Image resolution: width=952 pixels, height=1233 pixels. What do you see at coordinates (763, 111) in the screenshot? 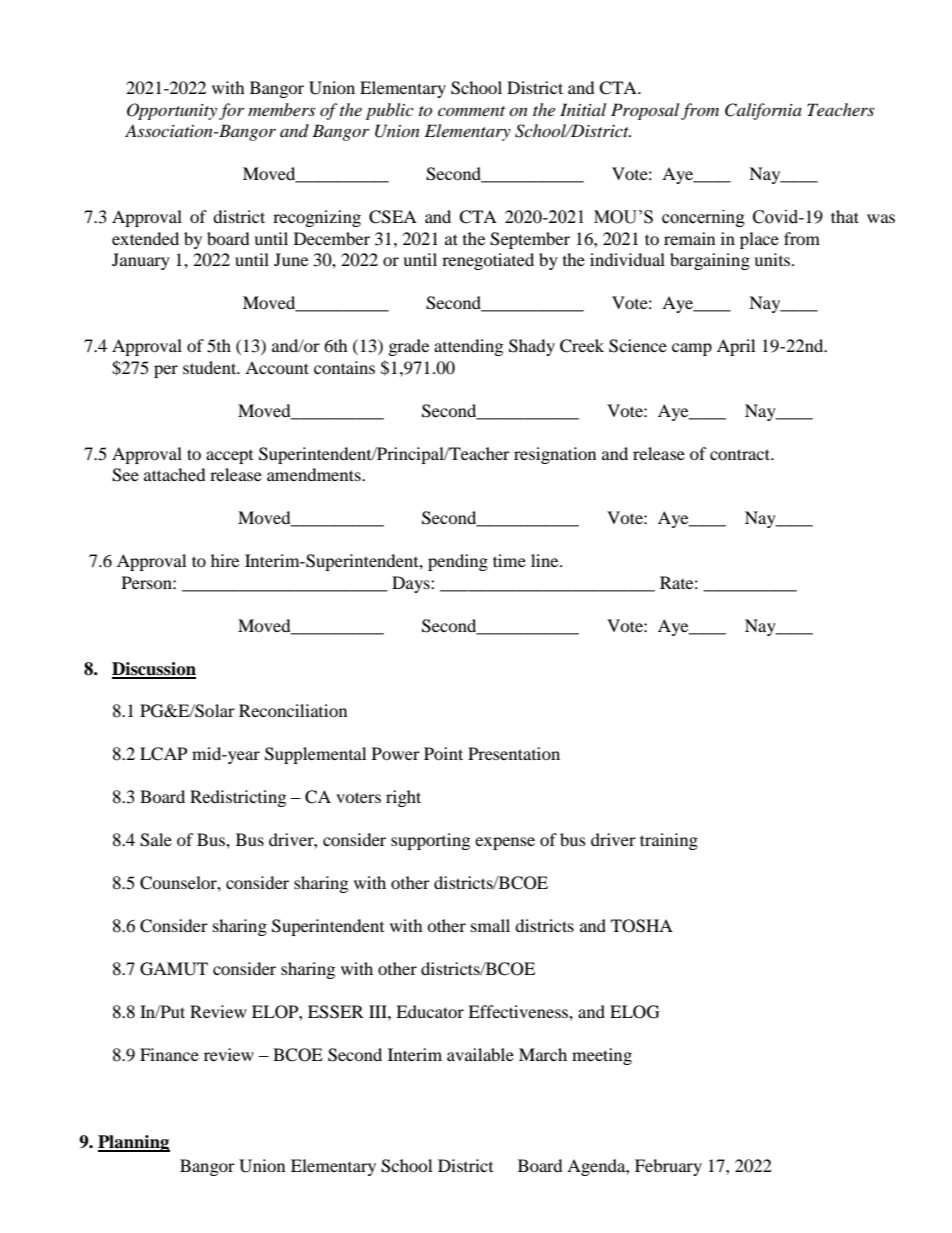
I see `California` at bounding box center [763, 111].
